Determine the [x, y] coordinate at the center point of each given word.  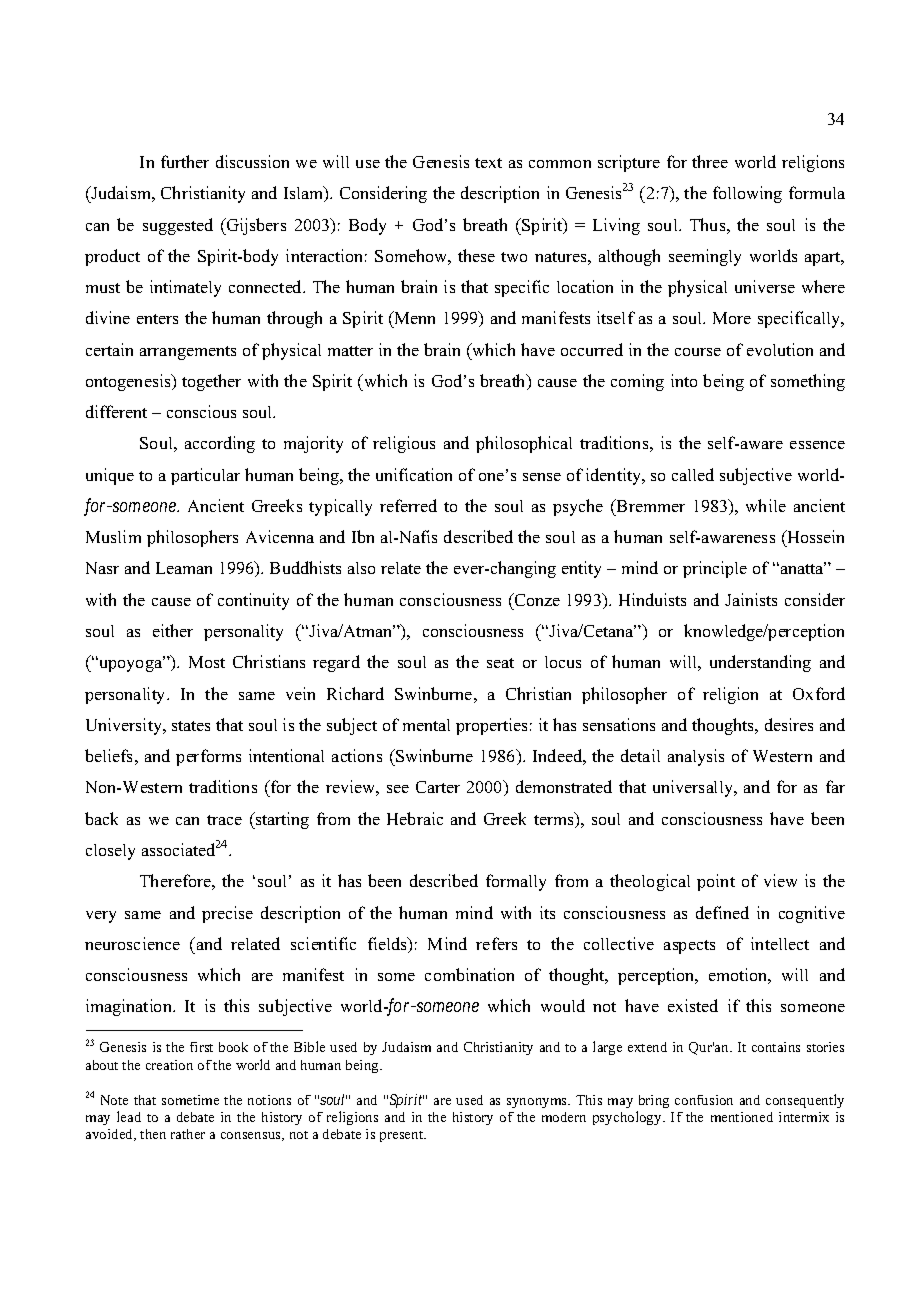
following [747, 194]
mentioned [742, 1117]
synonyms [538, 1103]
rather [188, 1134]
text [488, 163]
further [185, 161]
